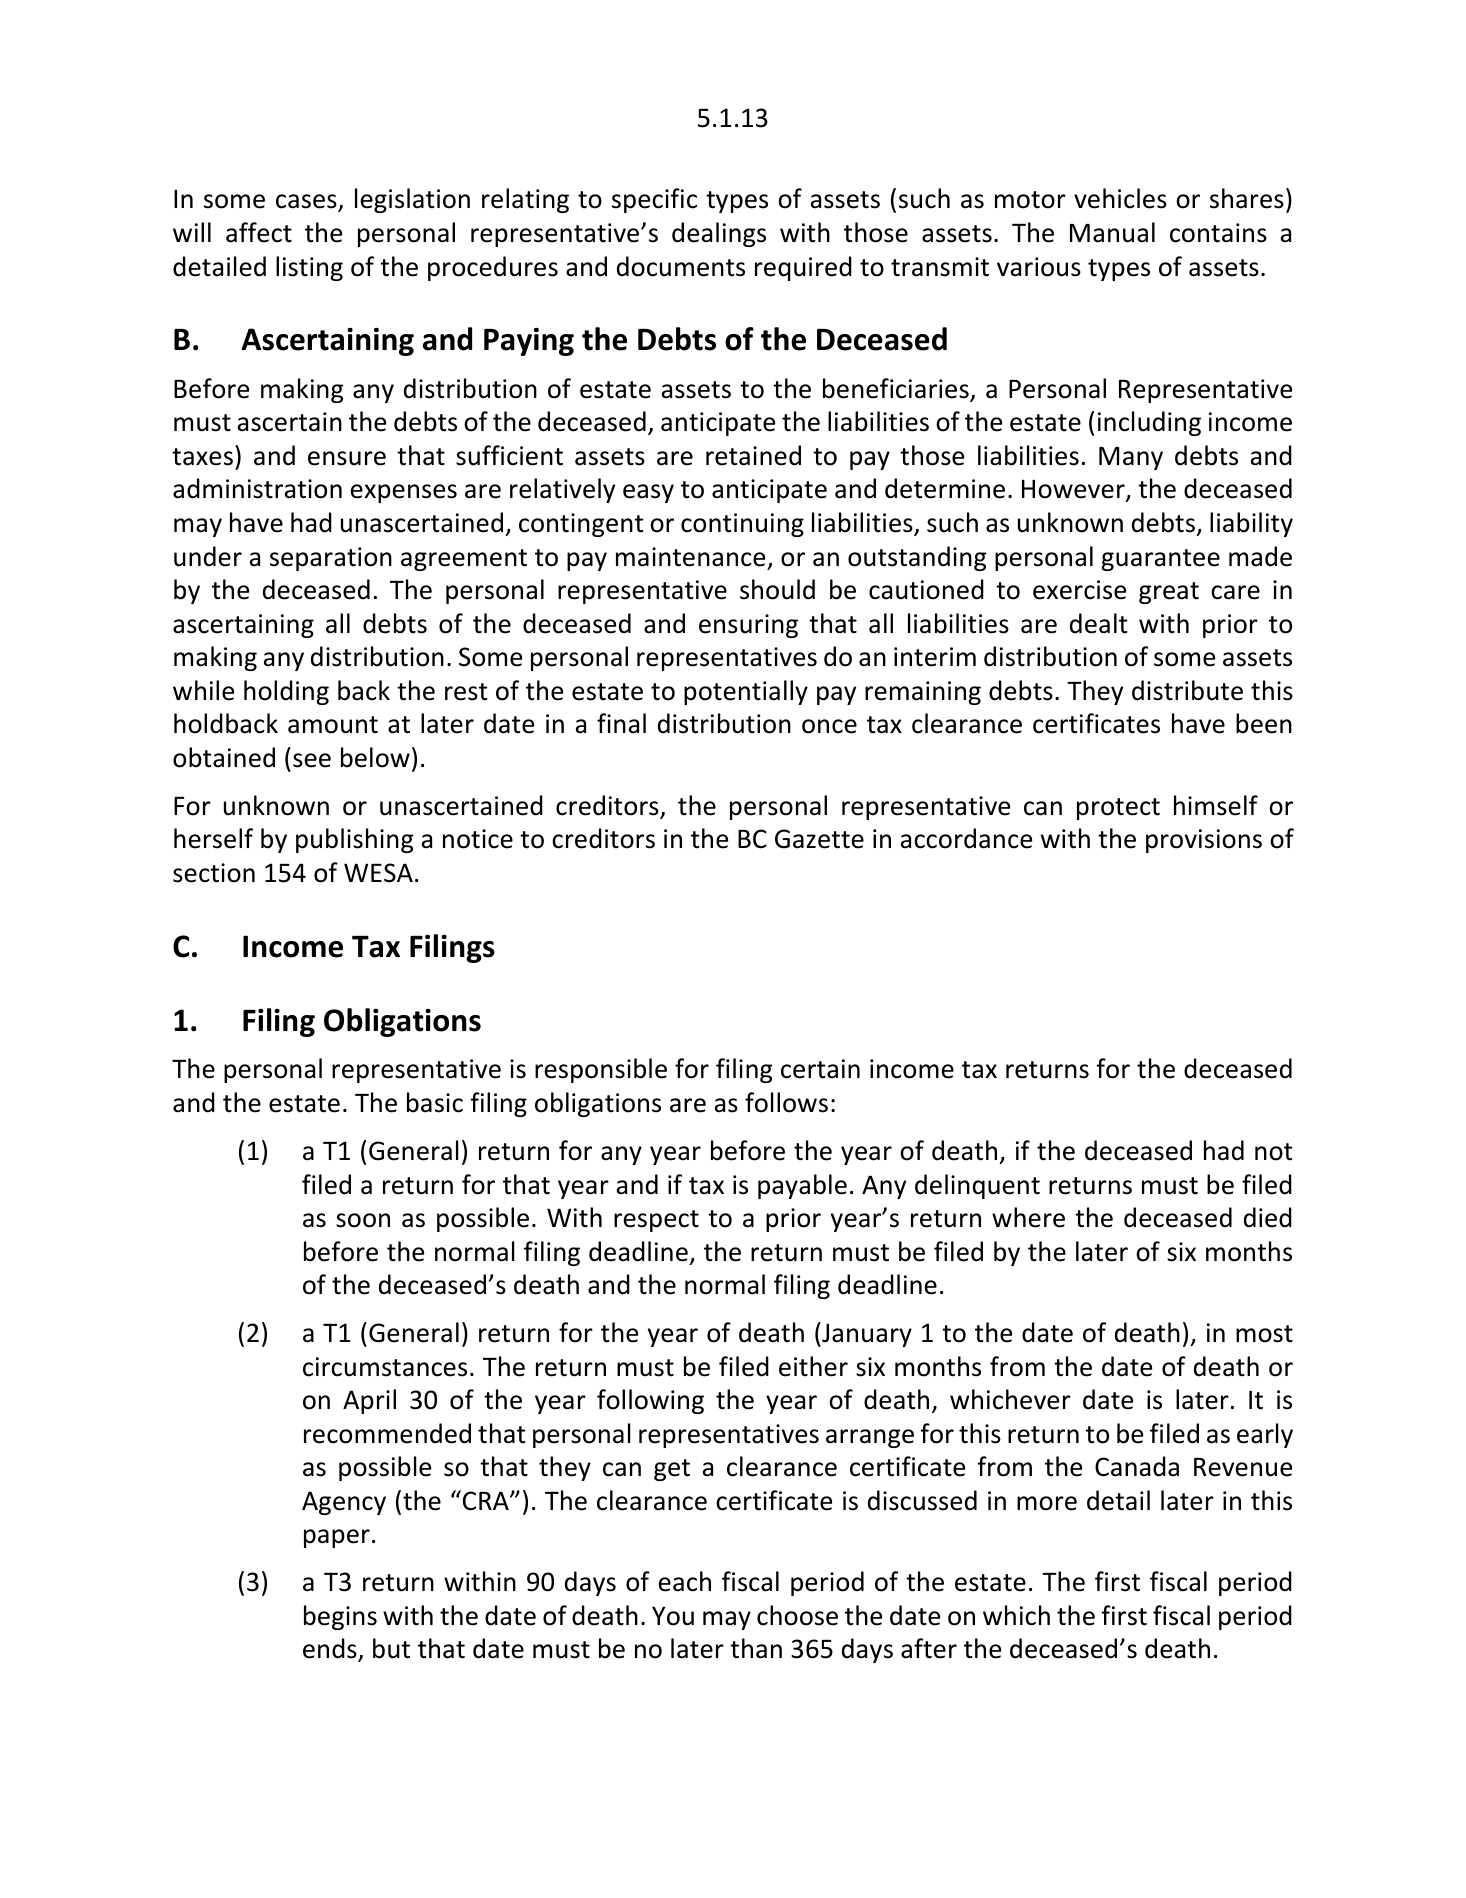 The width and height of the screenshot is (1466, 1898). Describe the element at coordinates (1028, 1217) in the screenshot. I see `where` at that location.
